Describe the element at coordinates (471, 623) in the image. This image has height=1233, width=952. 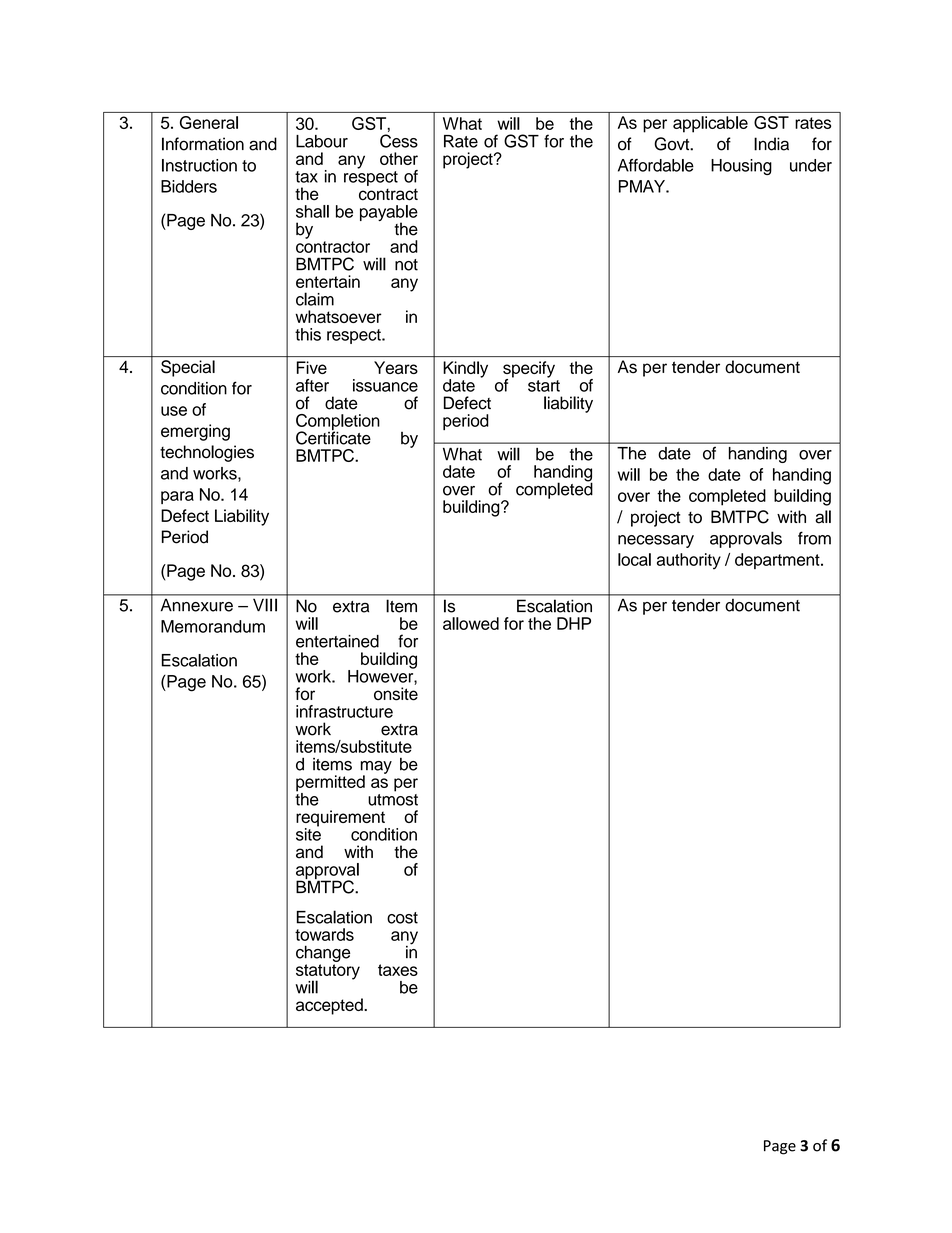
I see `allowed` at that location.
